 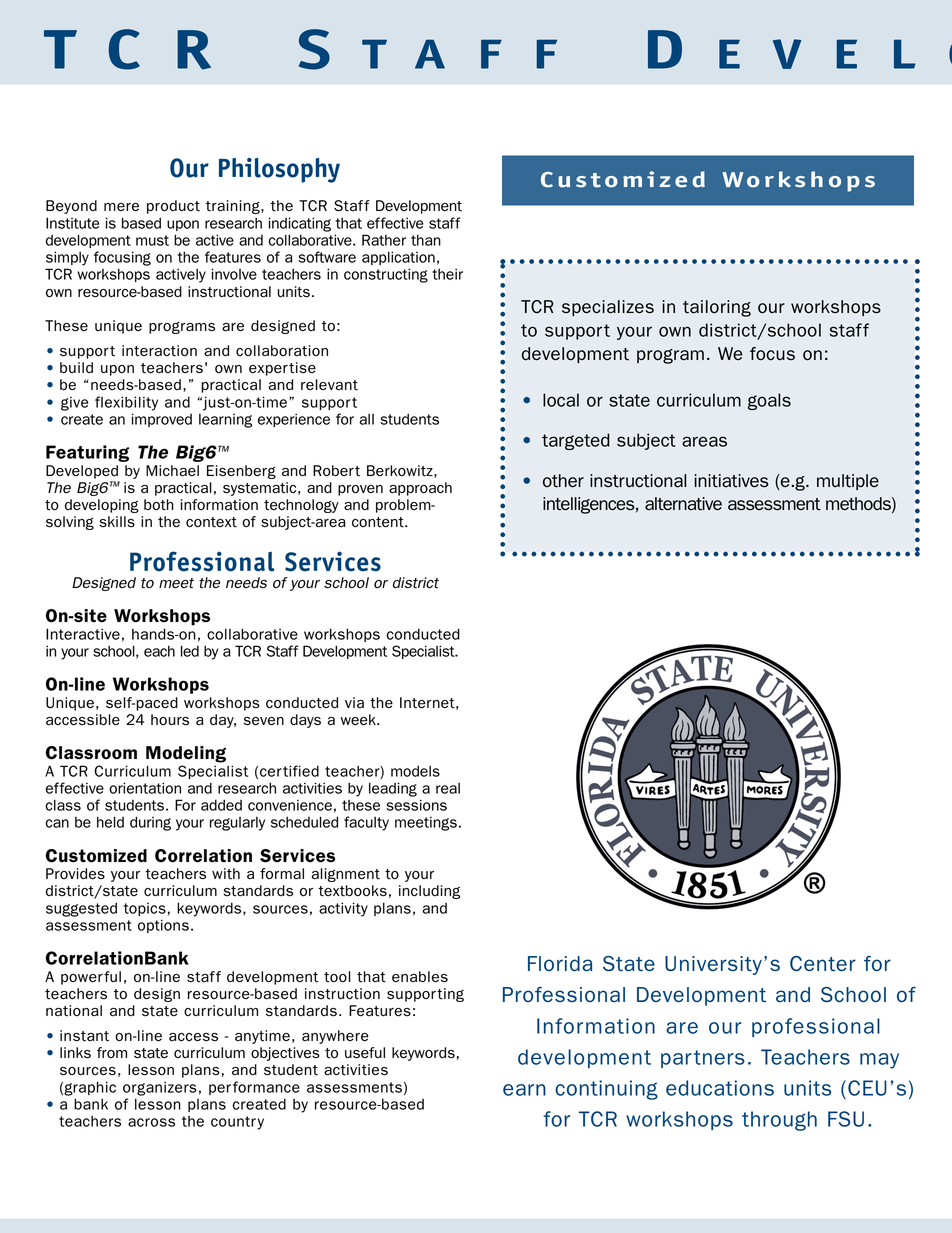 I want to click on hours, so click(x=170, y=720).
